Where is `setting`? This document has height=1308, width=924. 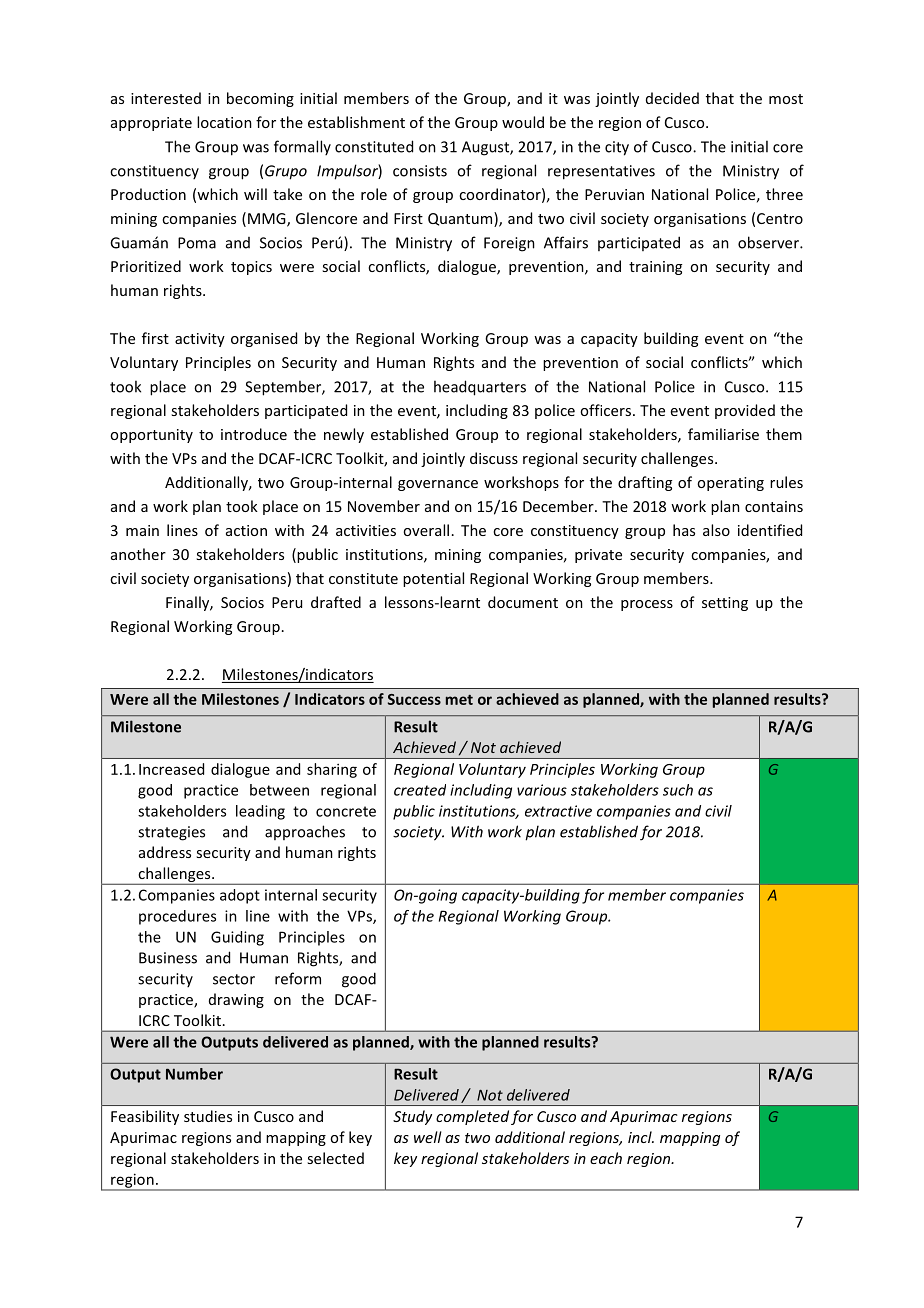
setting is located at coordinates (725, 604).
